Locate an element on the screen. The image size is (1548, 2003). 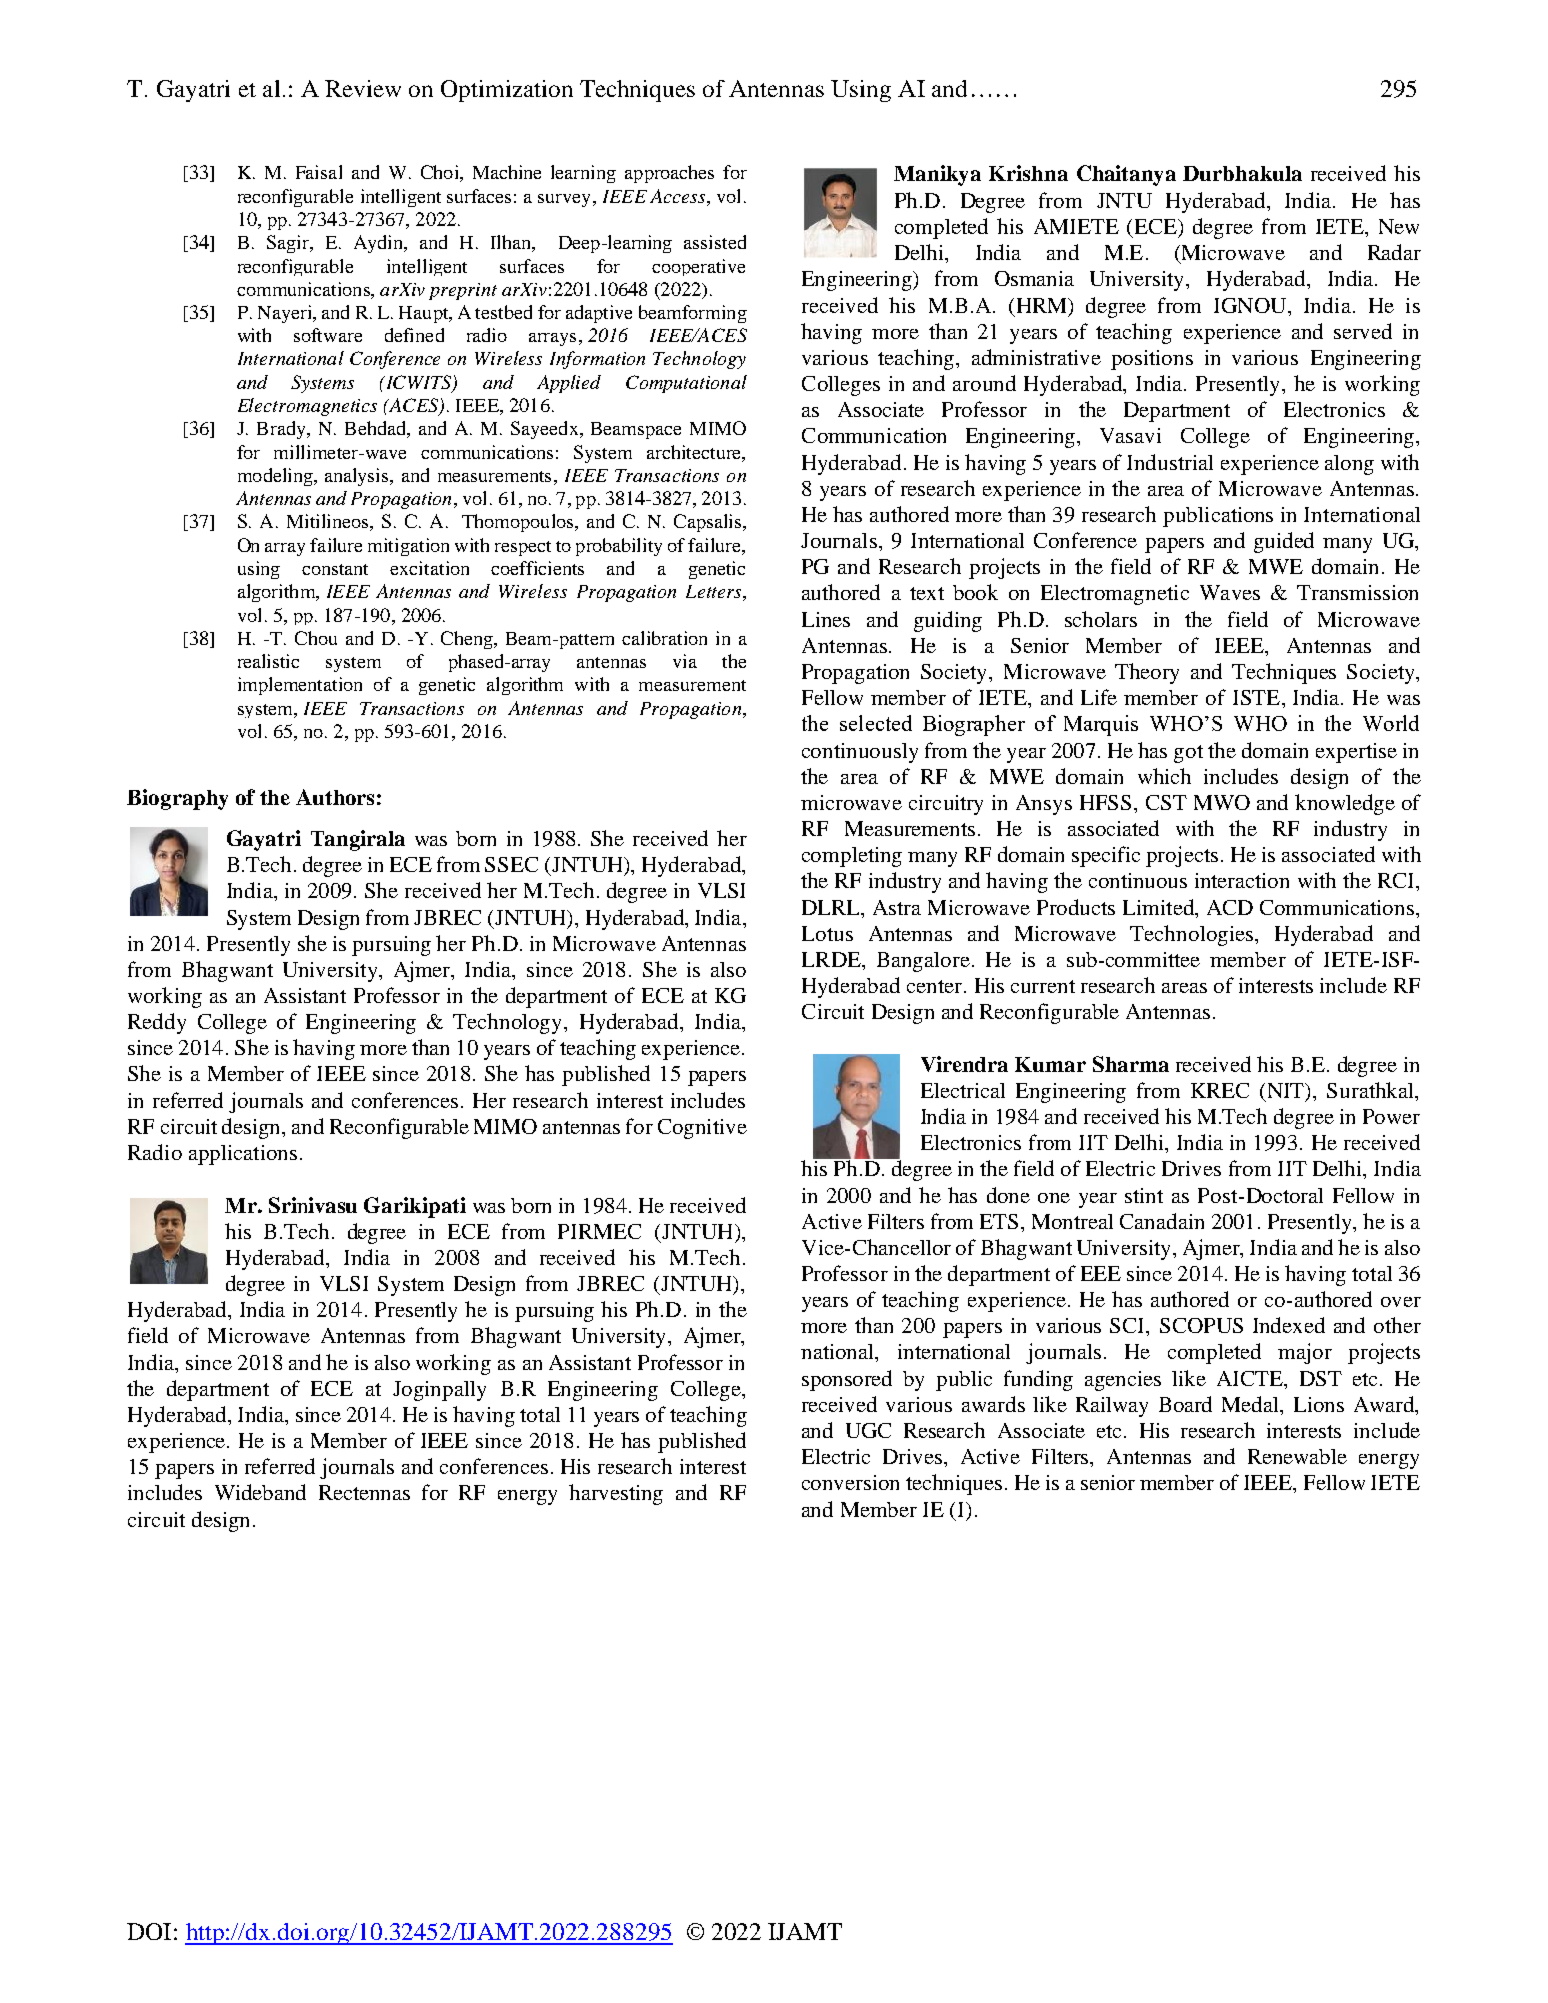
Faisal is located at coordinates (319, 172).
